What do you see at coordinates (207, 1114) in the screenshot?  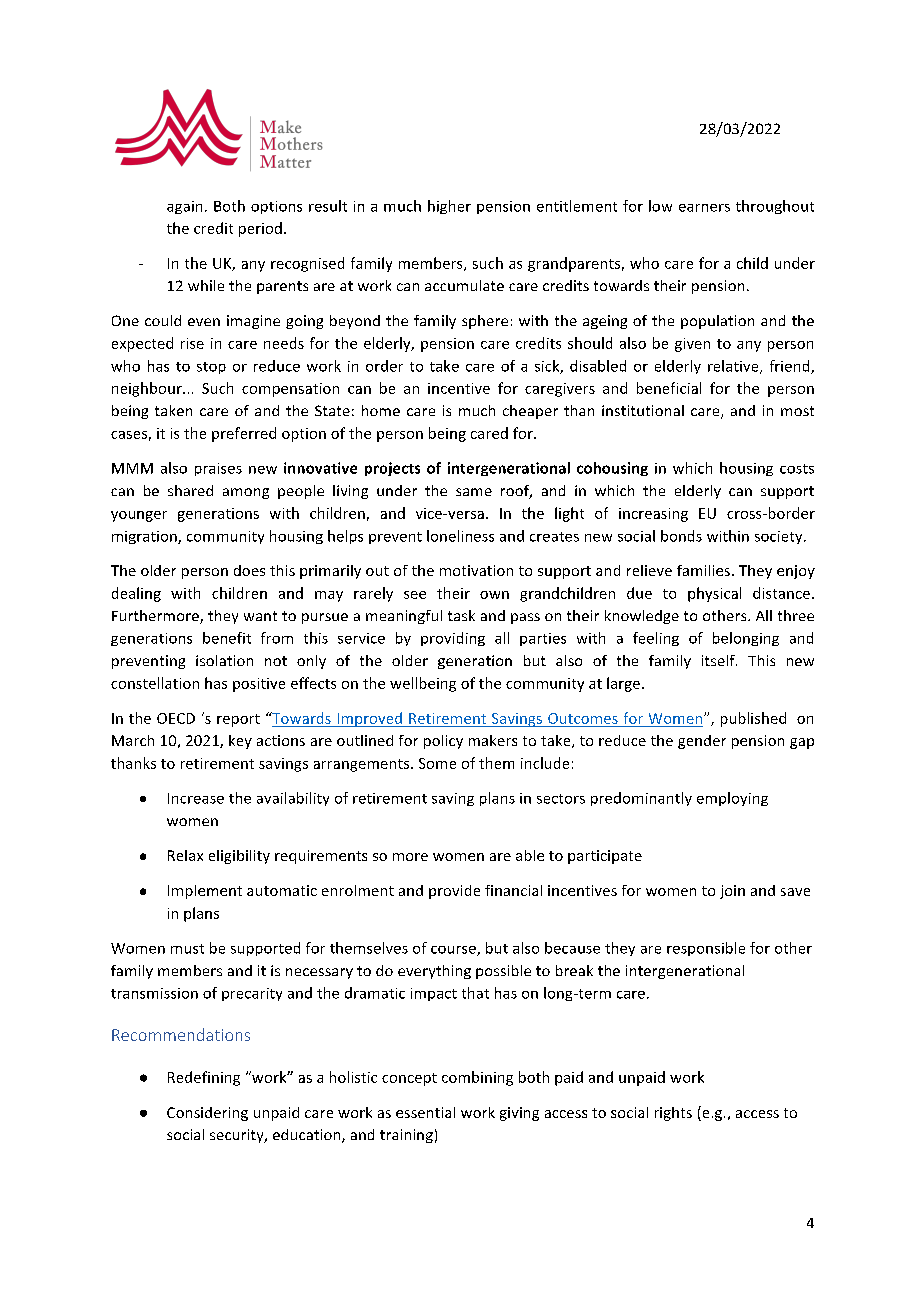 I see `Considering` at bounding box center [207, 1114].
